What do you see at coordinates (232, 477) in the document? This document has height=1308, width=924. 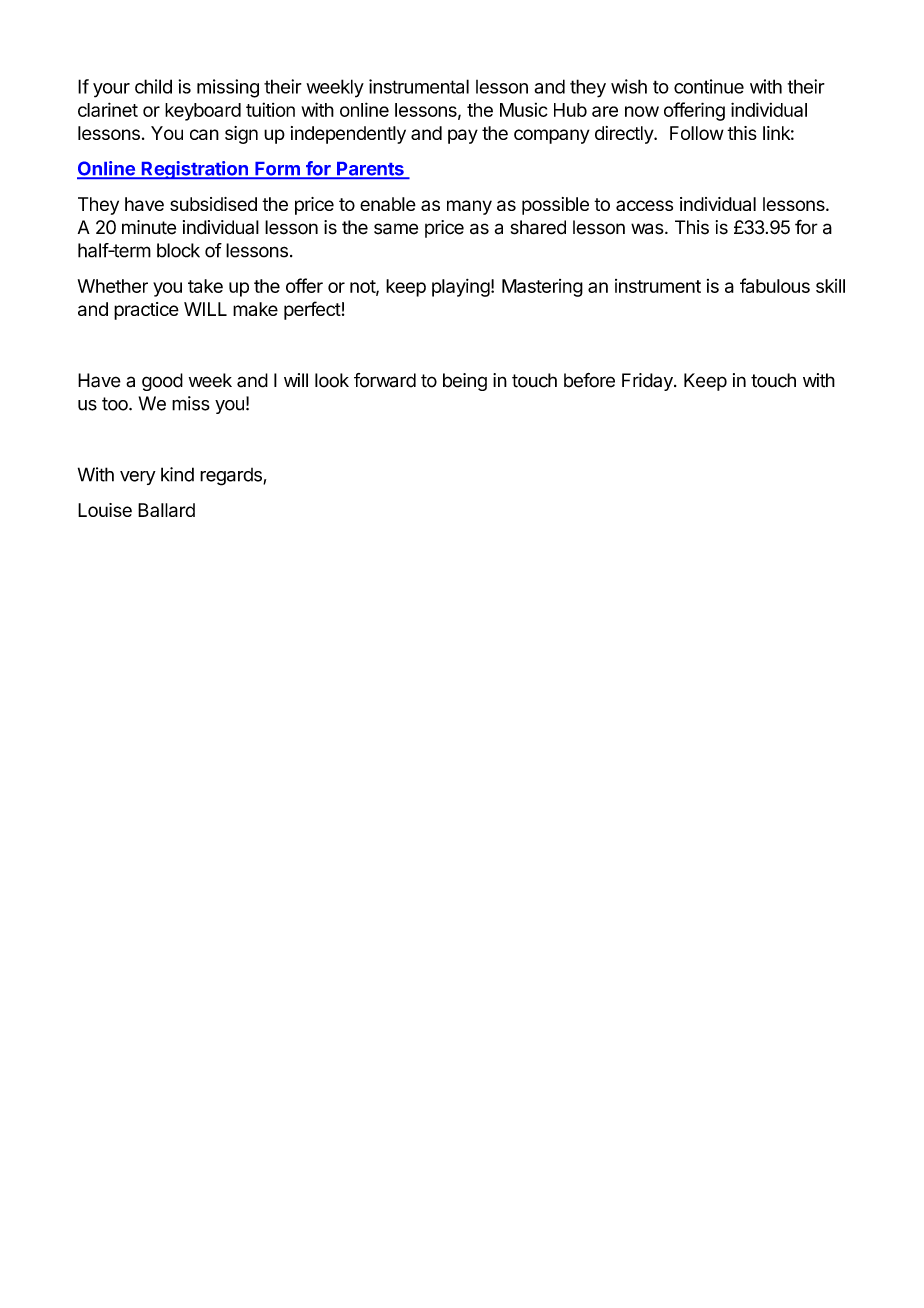 I see `regards` at bounding box center [232, 477].
